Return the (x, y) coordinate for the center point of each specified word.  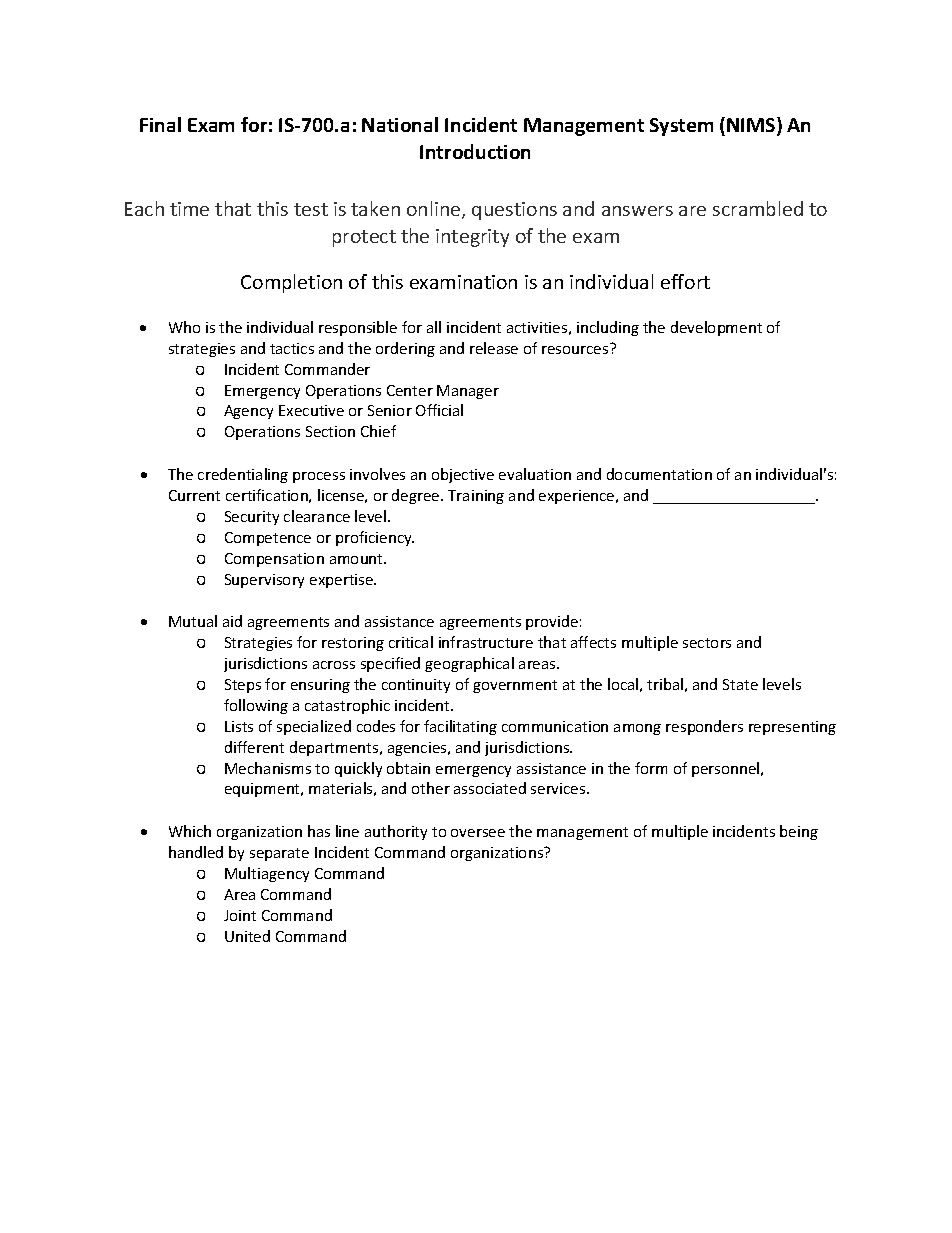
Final (160, 124)
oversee (478, 833)
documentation (659, 474)
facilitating (460, 727)
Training (476, 497)
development (716, 328)
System (681, 127)
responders (704, 727)
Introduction (475, 151)
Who (184, 327)
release (494, 348)
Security (252, 518)
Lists (239, 726)
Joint (240, 915)
